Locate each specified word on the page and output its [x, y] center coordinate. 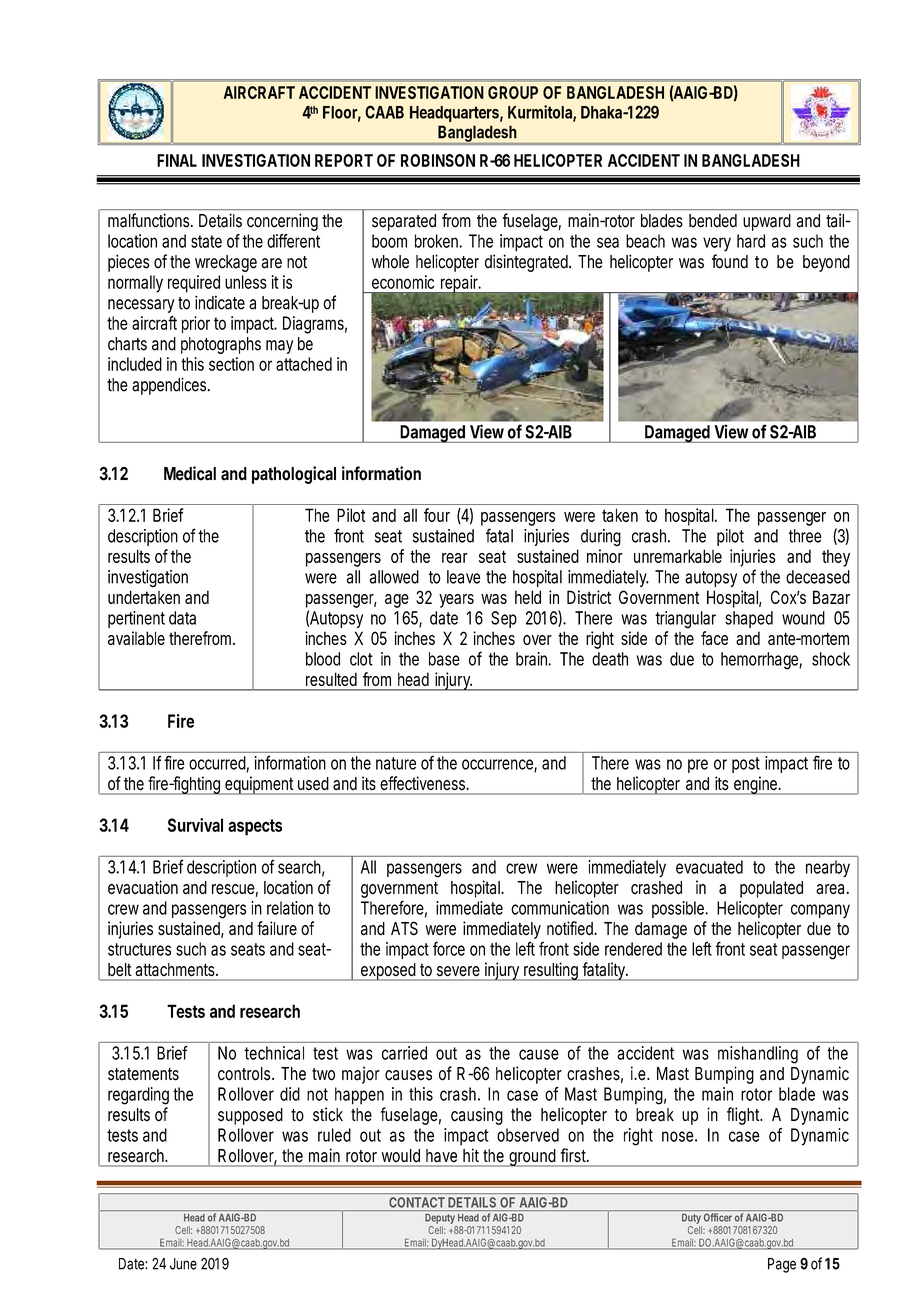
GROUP [513, 92]
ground [533, 1158]
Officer [718, 1217]
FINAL [177, 160]
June [183, 1264]
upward [767, 222]
